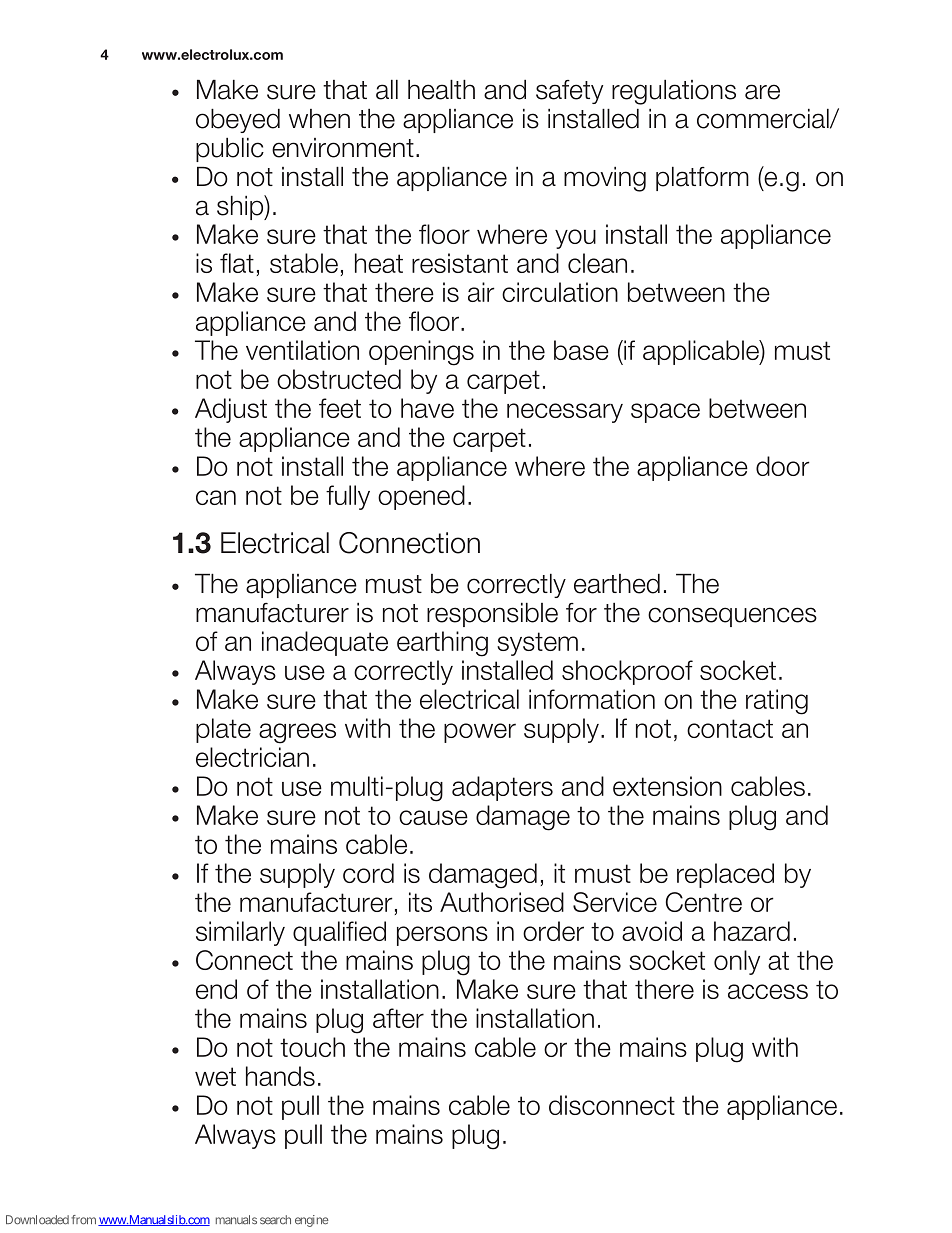 The height and width of the screenshot is (1233, 952). I want to click on consequences, so click(732, 617).
